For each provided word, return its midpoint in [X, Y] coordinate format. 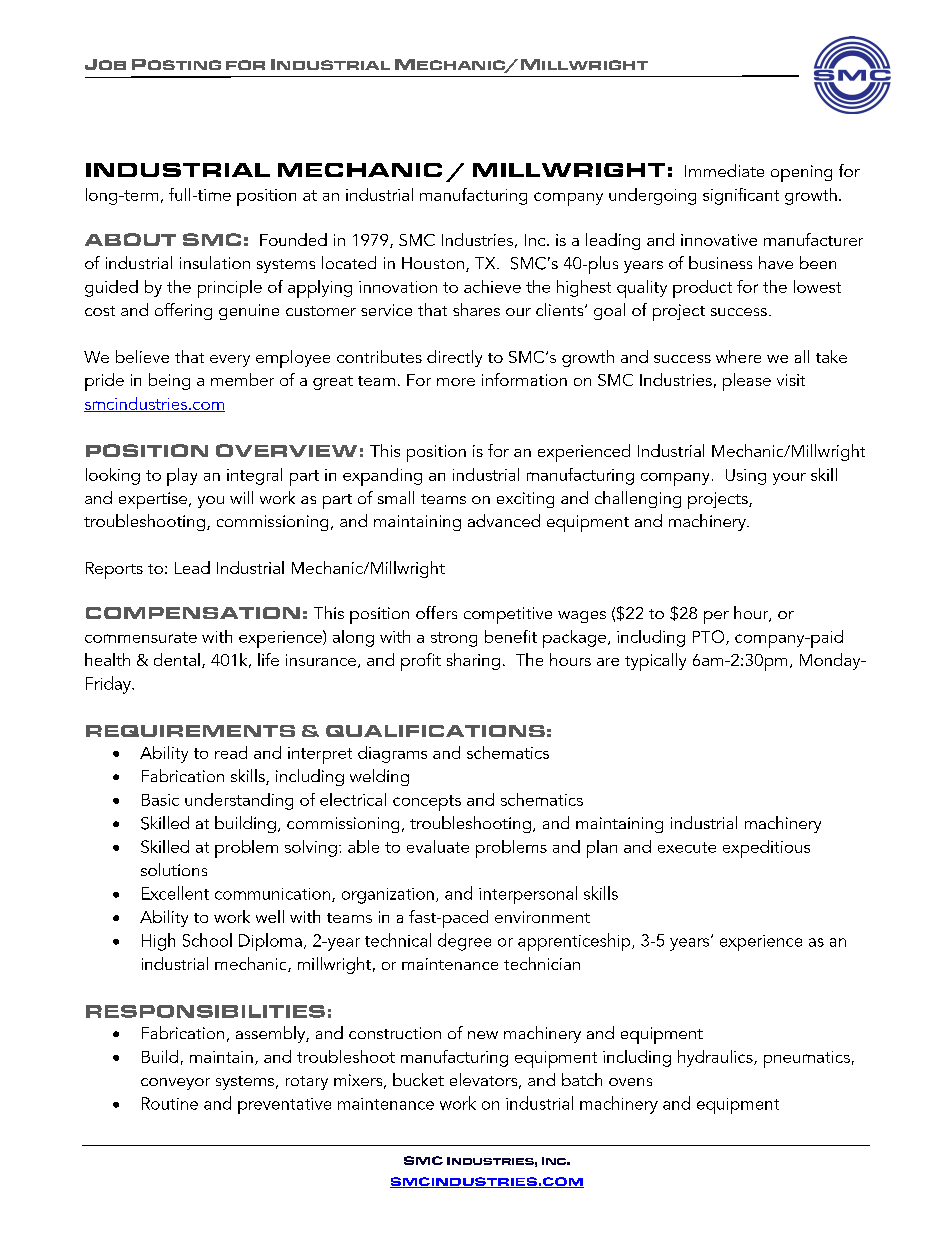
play [182, 477]
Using [746, 477]
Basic [160, 800]
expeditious [766, 849]
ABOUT [130, 239]
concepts [427, 803]
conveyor [175, 1084]
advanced [504, 520]
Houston [433, 263]
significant [741, 196]
